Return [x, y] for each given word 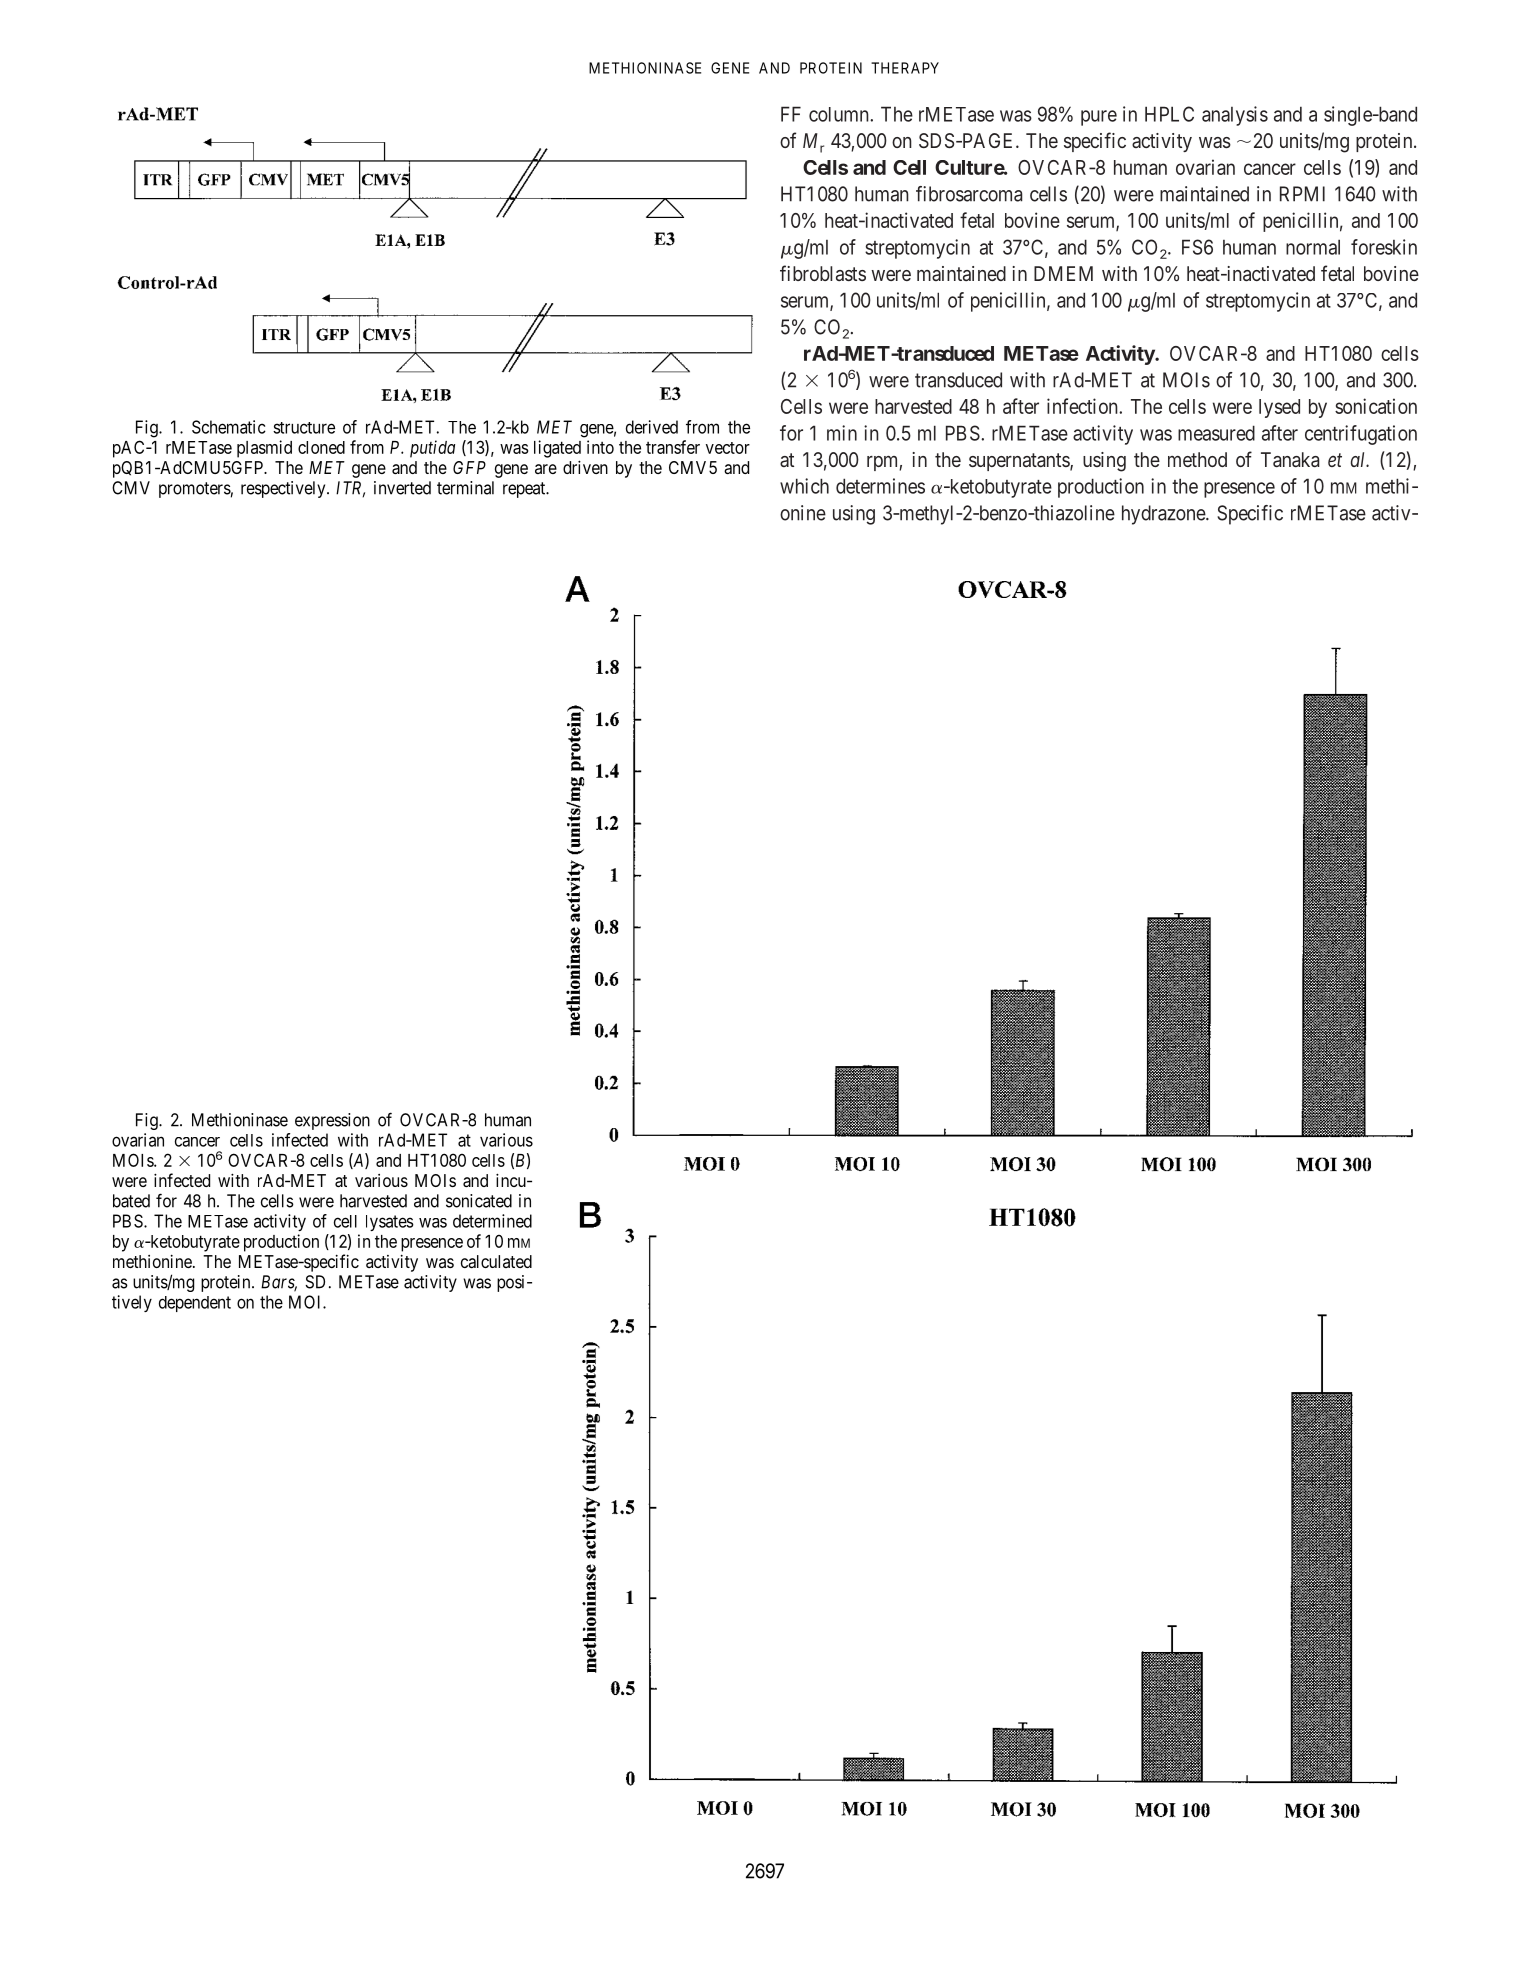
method [1197, 459]
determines [880, 486]
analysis [1235, 116]
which [804, 486]
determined [492, 1221]
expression [332, 1121]
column [840, 114]
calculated [496, 1261]
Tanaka [1290, 459]
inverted [402, 488]
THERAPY [905, 68]
